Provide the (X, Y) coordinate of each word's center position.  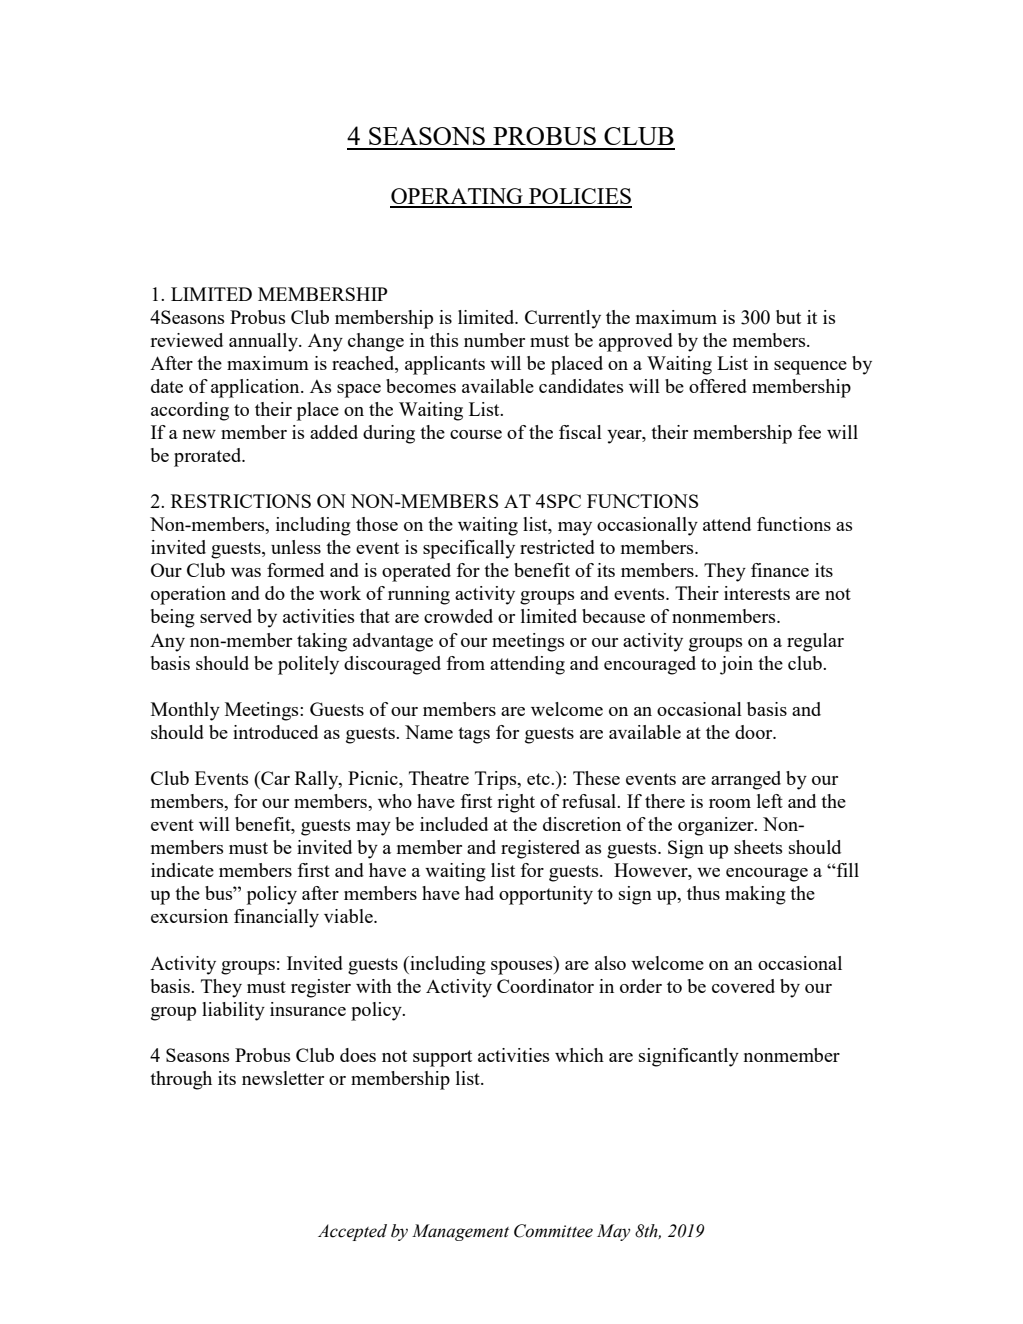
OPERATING (457, 197)
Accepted (352, 1232)
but (788, 317)
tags (474, 735)
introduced (275, 732)
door (755, 732)
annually (265, 342)
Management (460, 1232)
